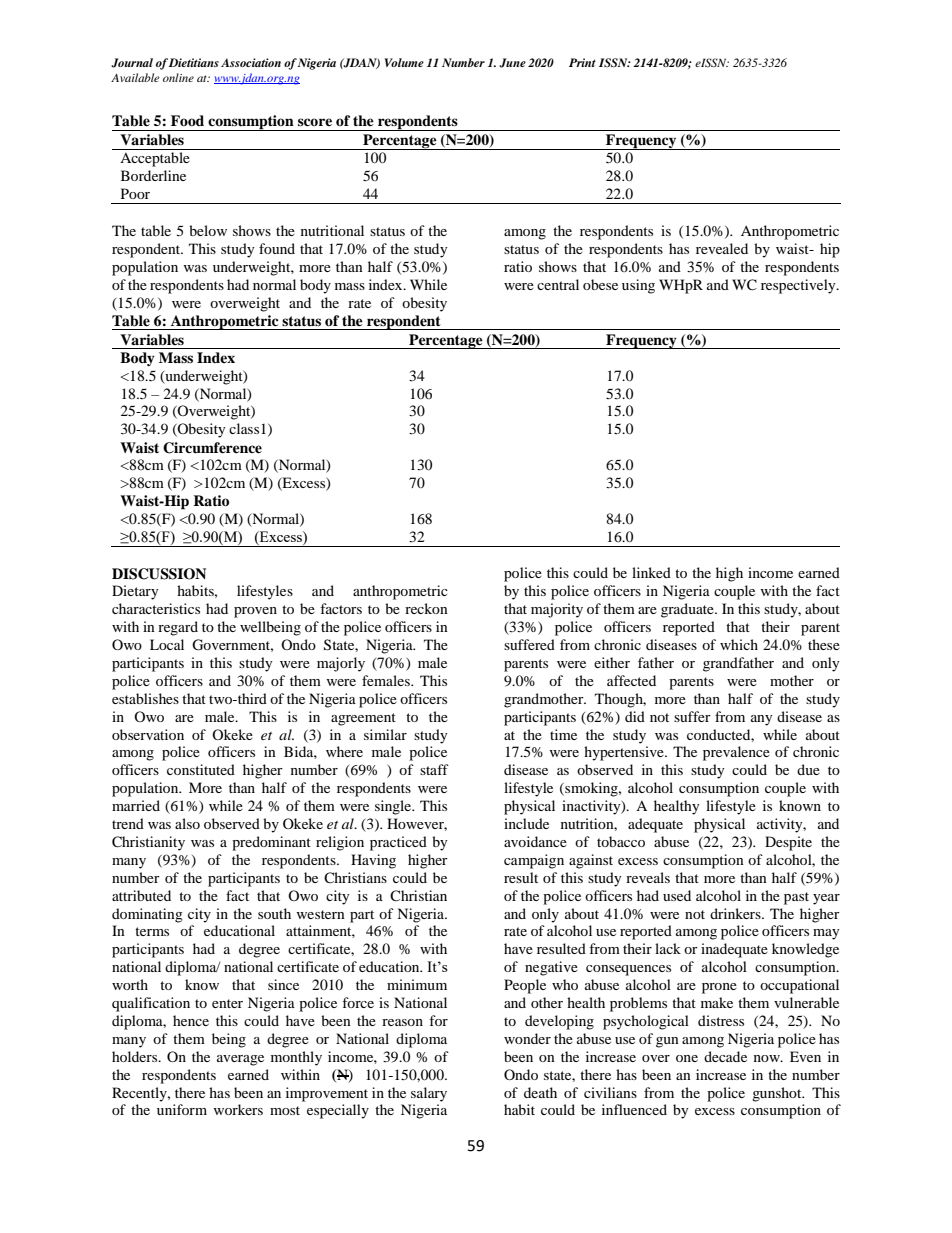 This screenshot has height=1233, width=952. What do you see at coordinates (512, 63) in the screenshot?
I see `June` at bounding box center [512, 63].
